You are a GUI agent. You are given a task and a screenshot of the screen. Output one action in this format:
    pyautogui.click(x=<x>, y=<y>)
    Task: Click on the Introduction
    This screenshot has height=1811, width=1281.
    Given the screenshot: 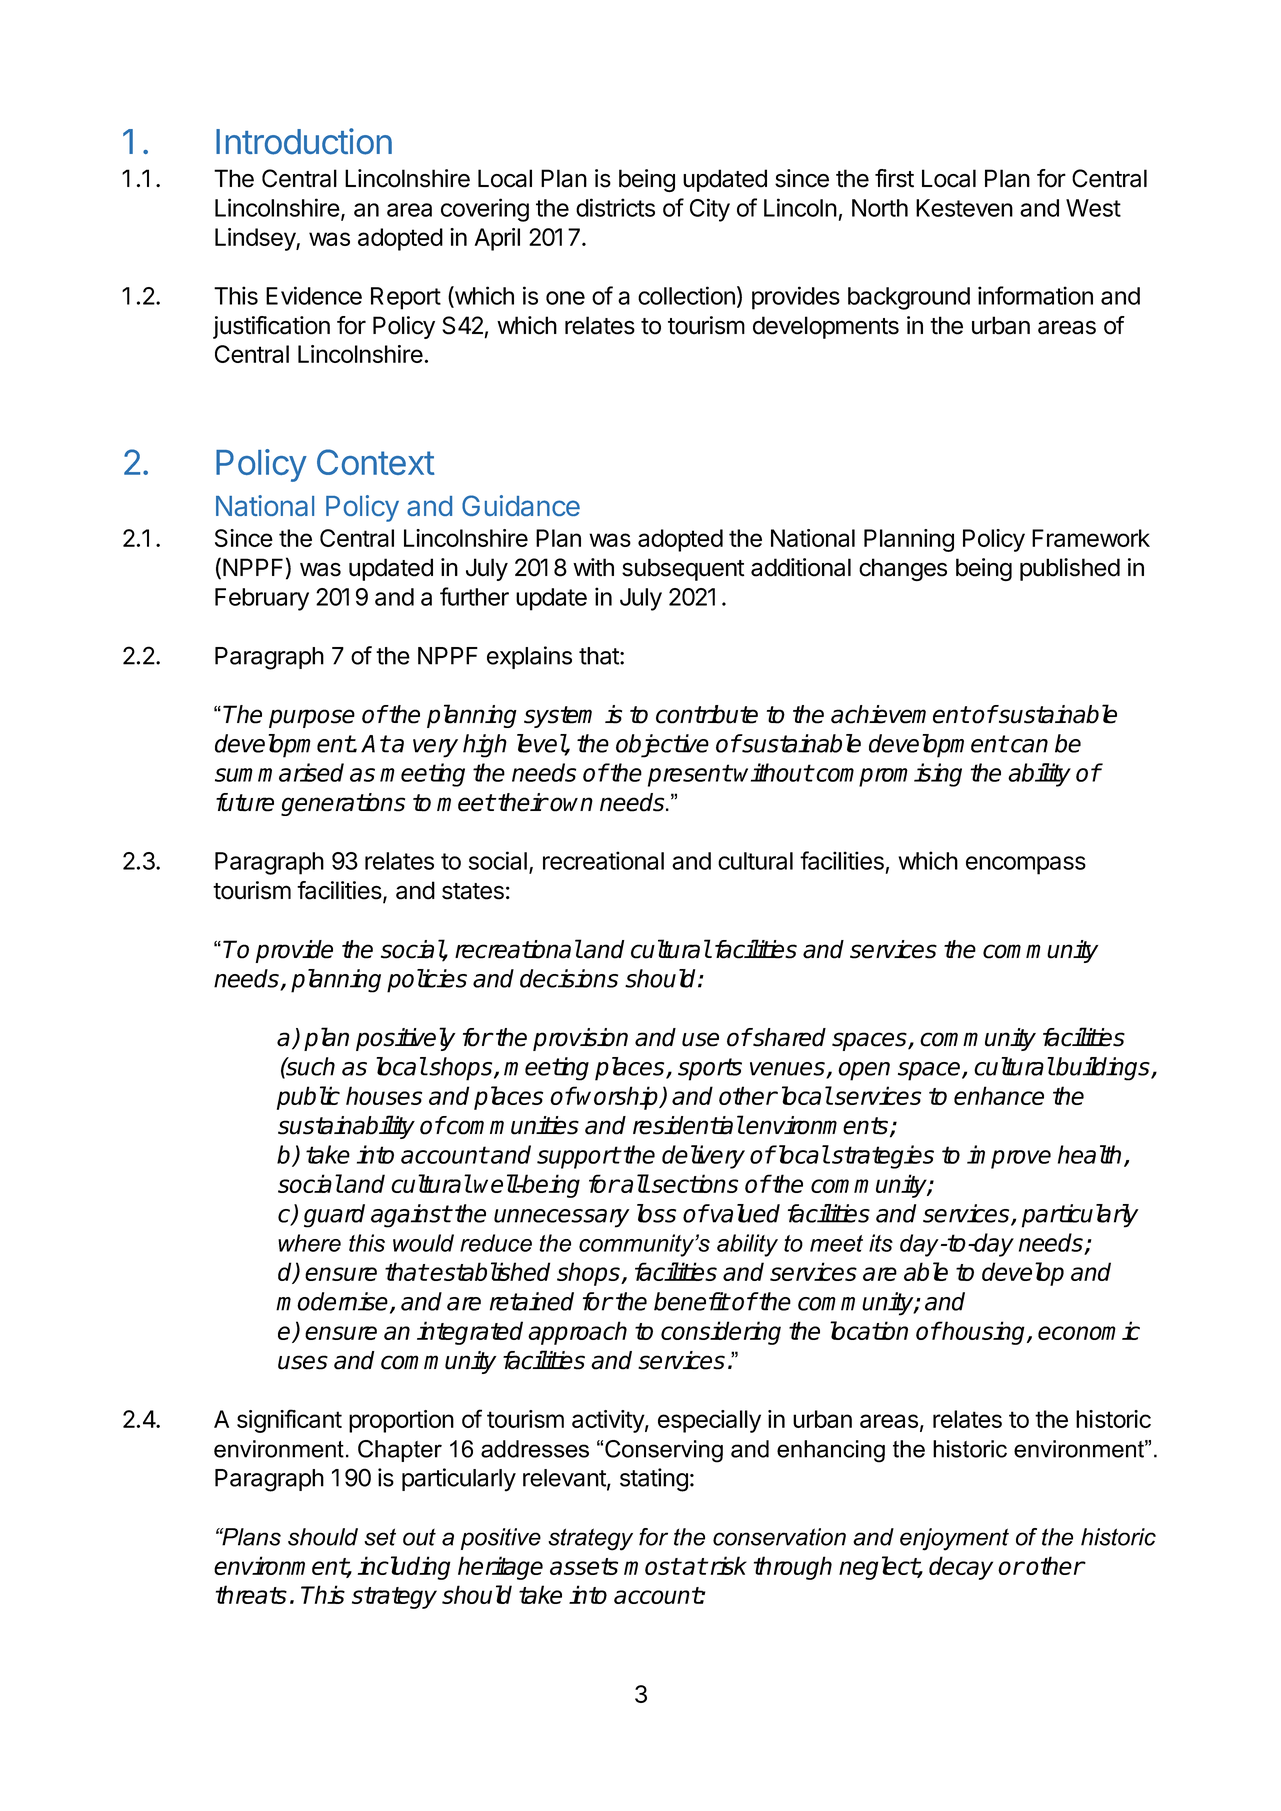 What is the action you would take?
    pyautogui.click(x=304, y=141)
